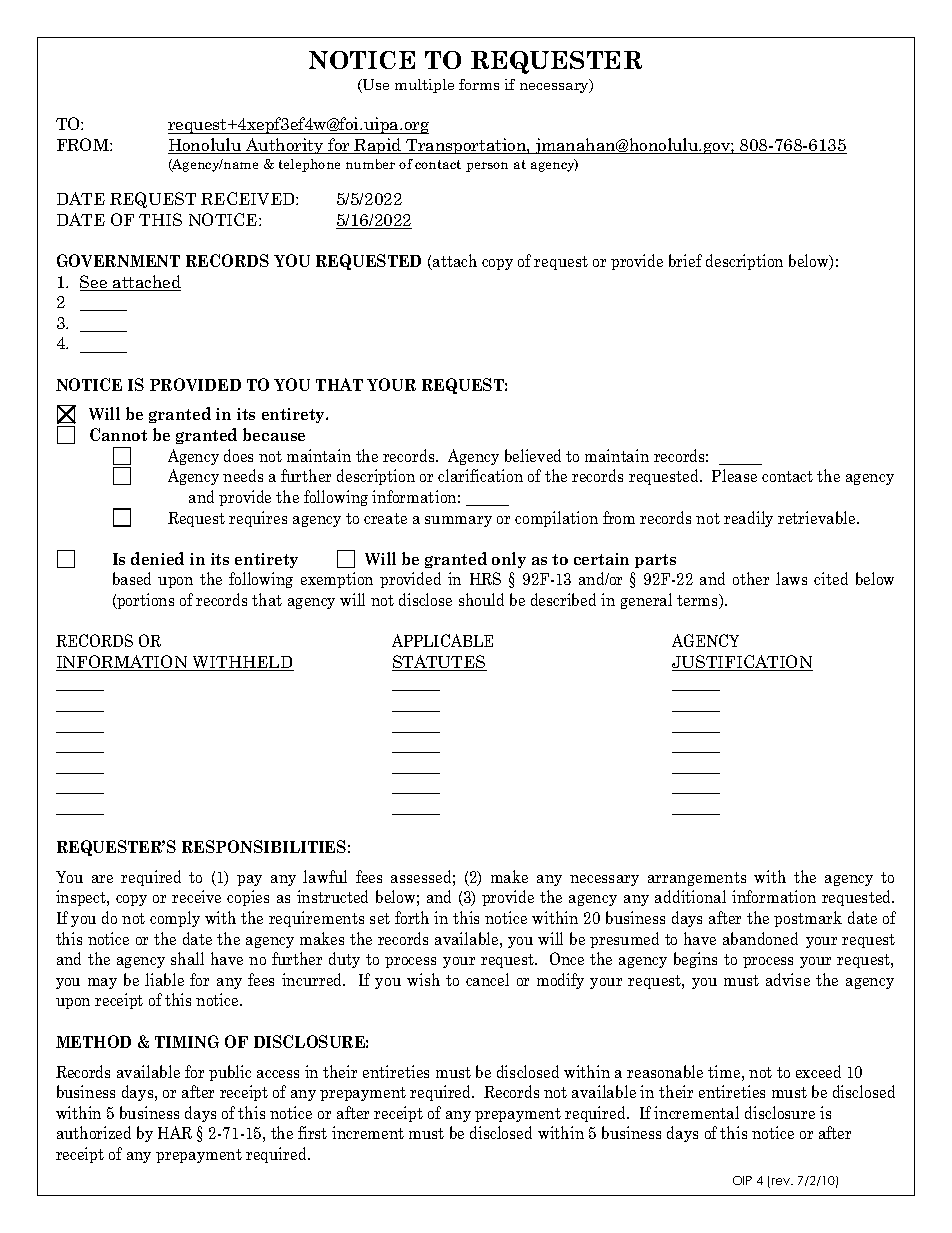 This screenshot has height=1233, width=952. Describe the element at coordinates (479, 84) in the screenshot. I see `forms` at that location.
